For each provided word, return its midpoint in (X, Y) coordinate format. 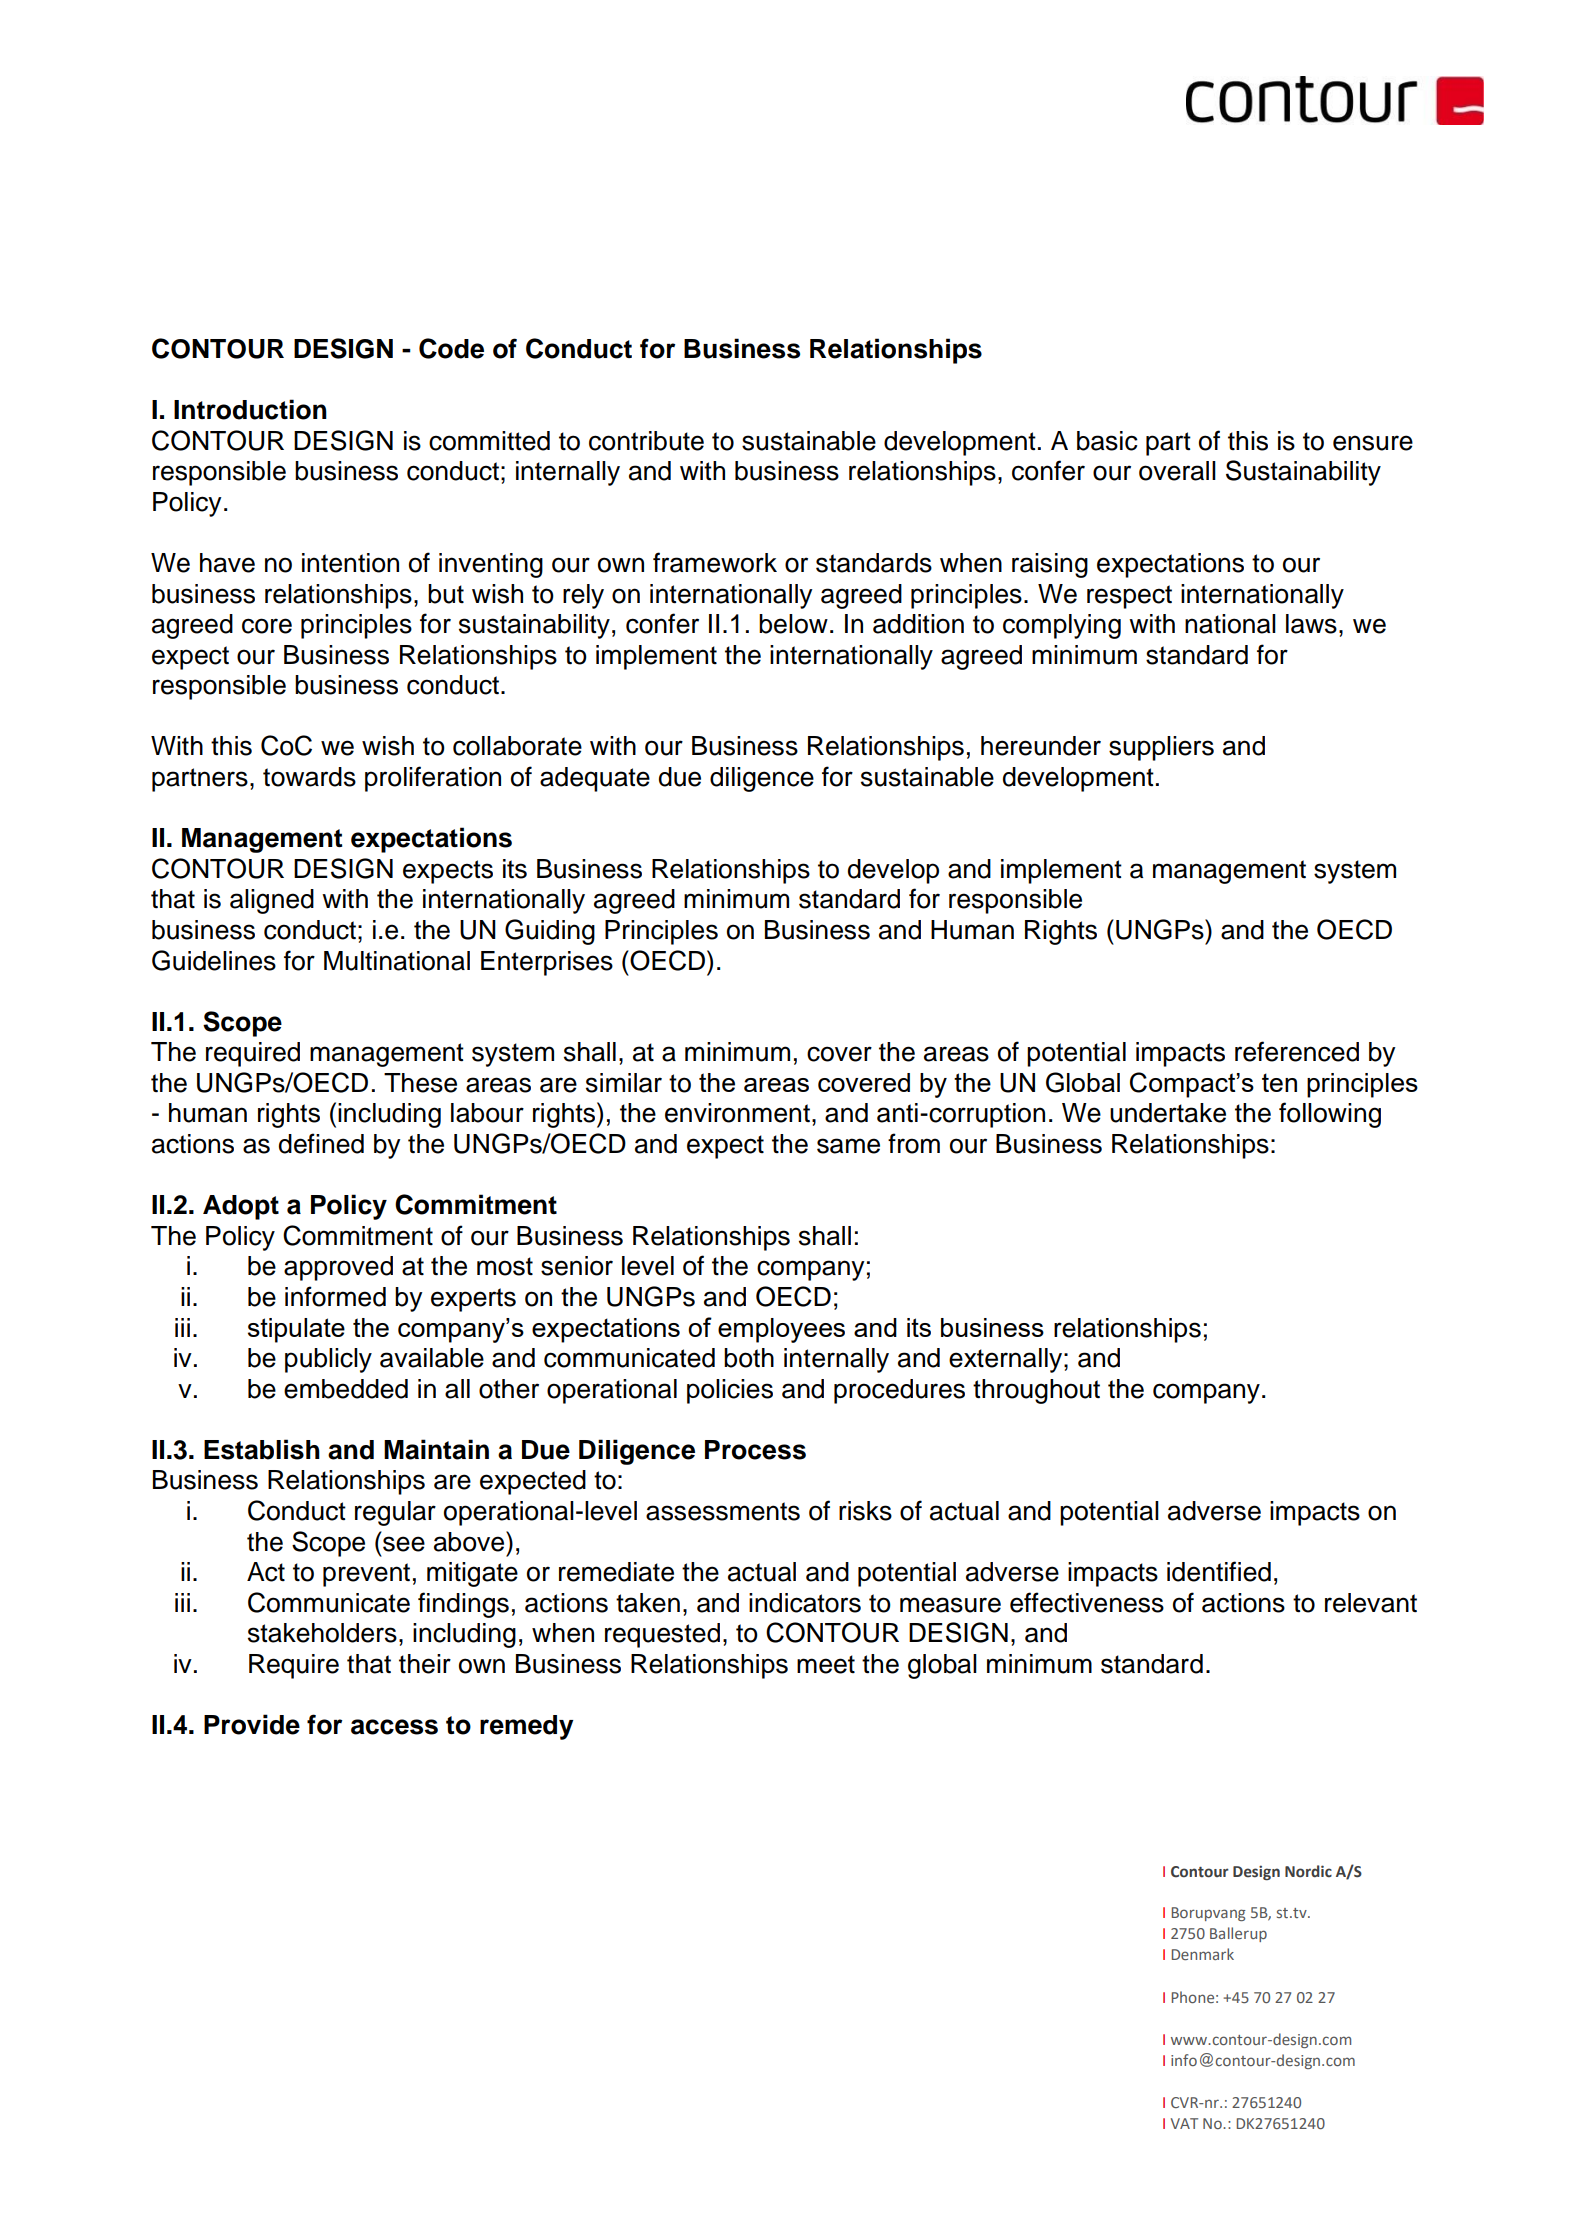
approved (338, 1268)
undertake (1168, 1113)
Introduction (250, 409)
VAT (1184, 2123)
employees (781, 1330)
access (394, 1727)
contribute (646, 441)
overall (1177, 471)
